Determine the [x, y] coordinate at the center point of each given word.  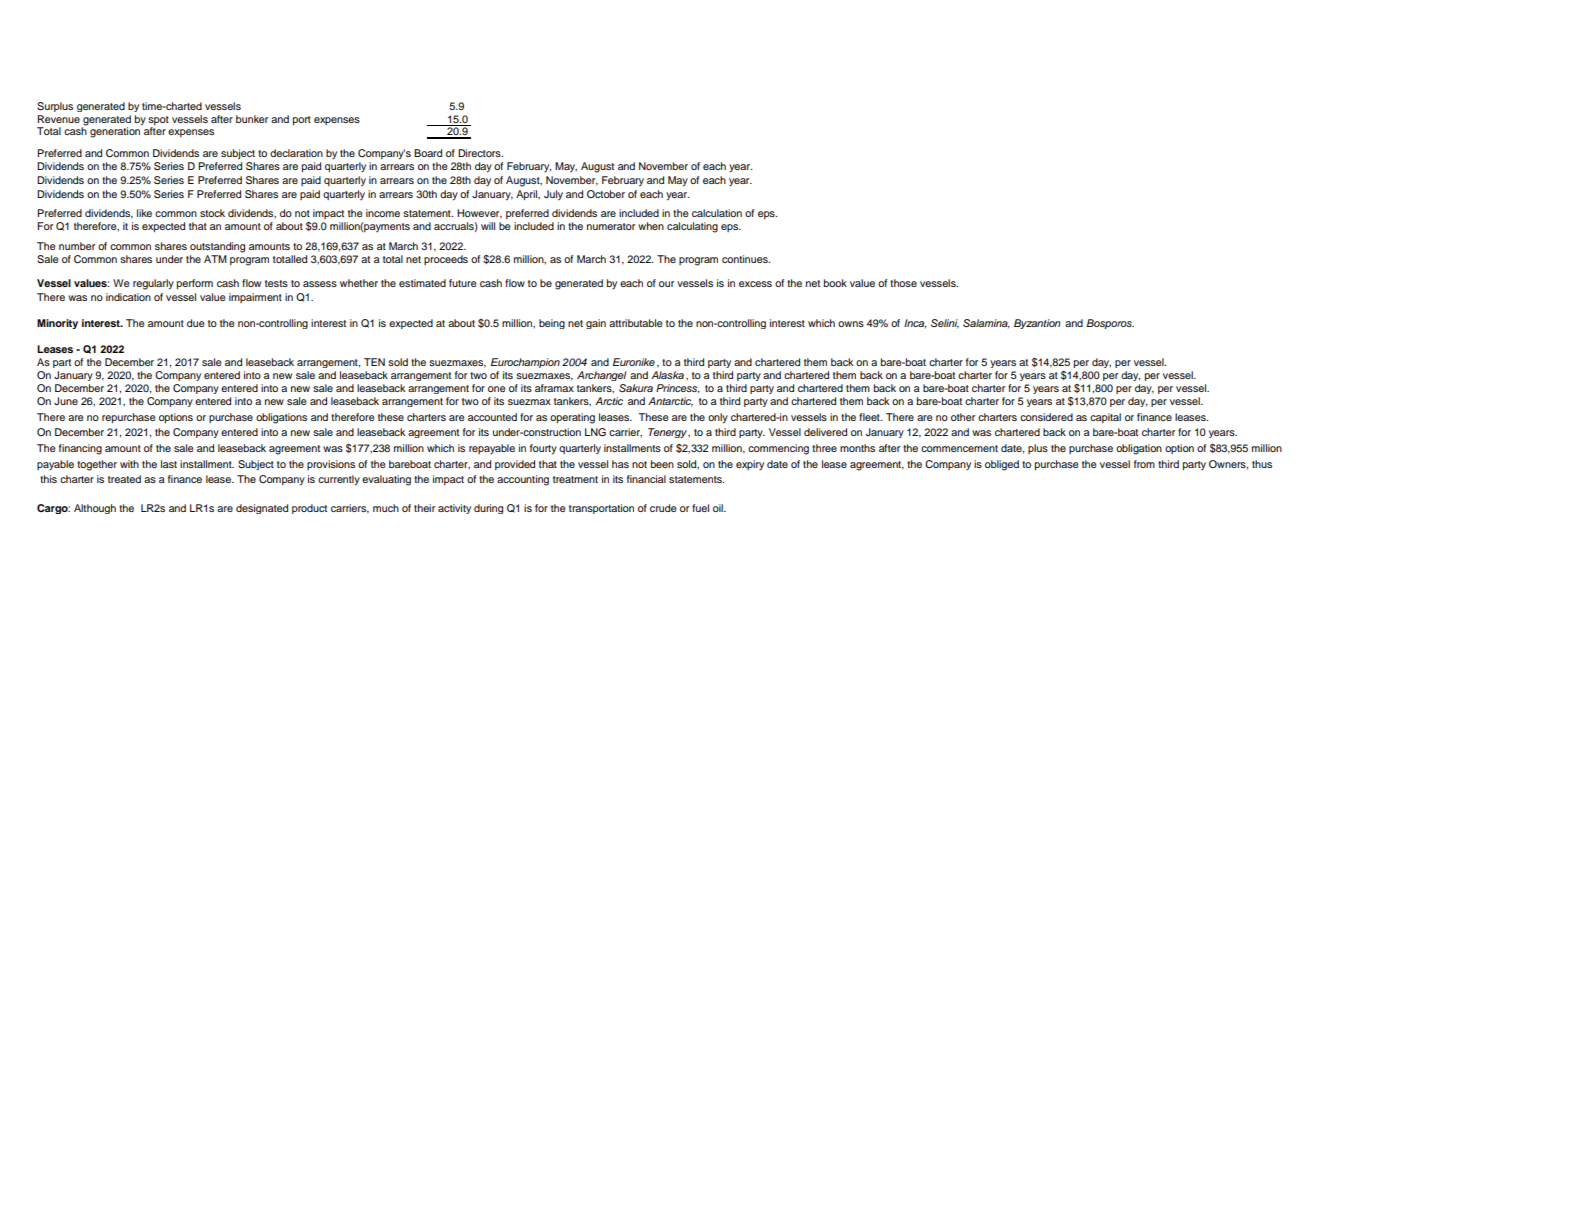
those [903, 283]
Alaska [667, 375]
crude [663, 508]
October [606, 194]
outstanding [217, 247]
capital [1105, 418]
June [66, 401]
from [1144, 464]
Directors [480, 153]
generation [116, 131]
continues [746, 259]
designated [262, 509]
